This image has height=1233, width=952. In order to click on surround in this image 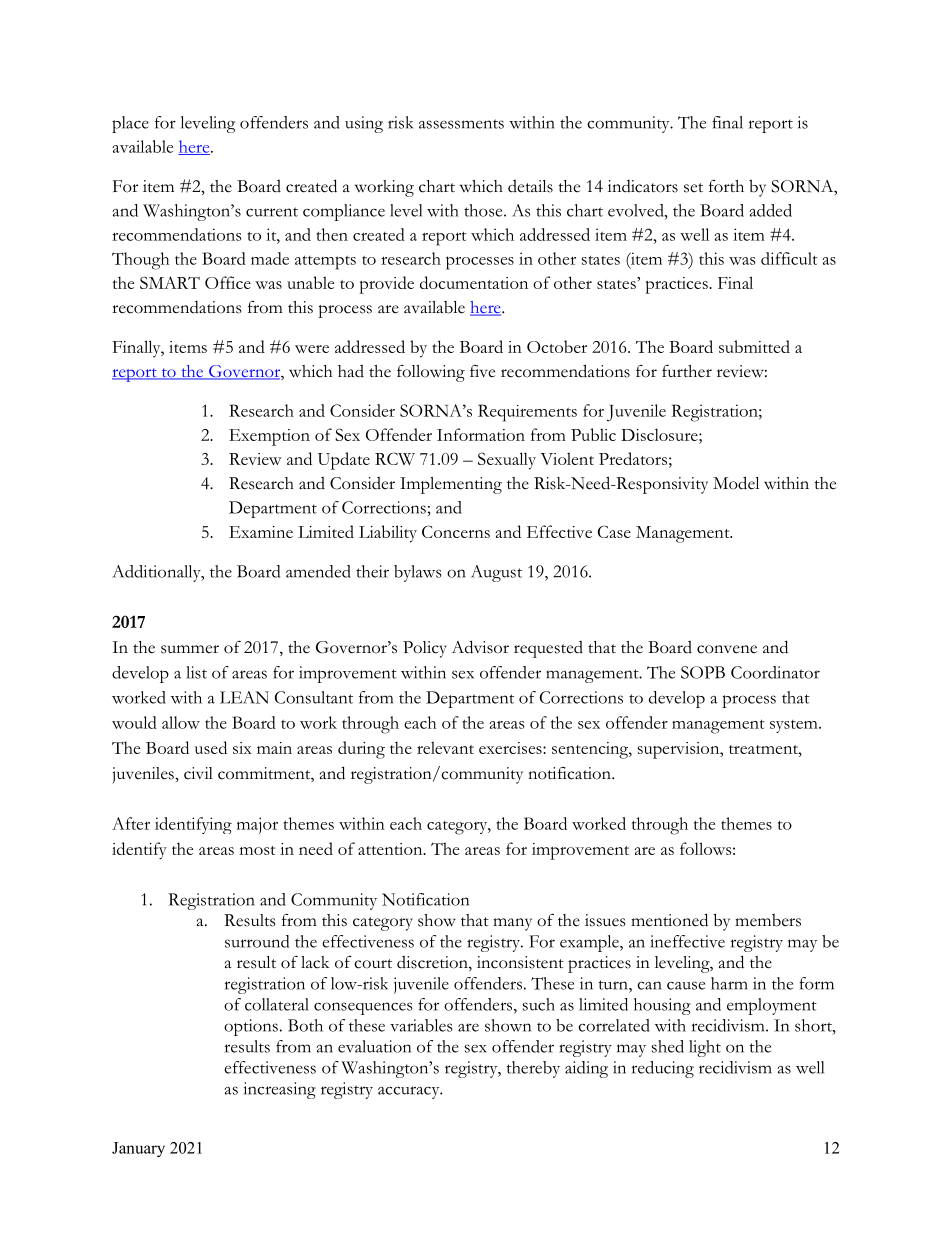, I will do `click(257, 941)`.
